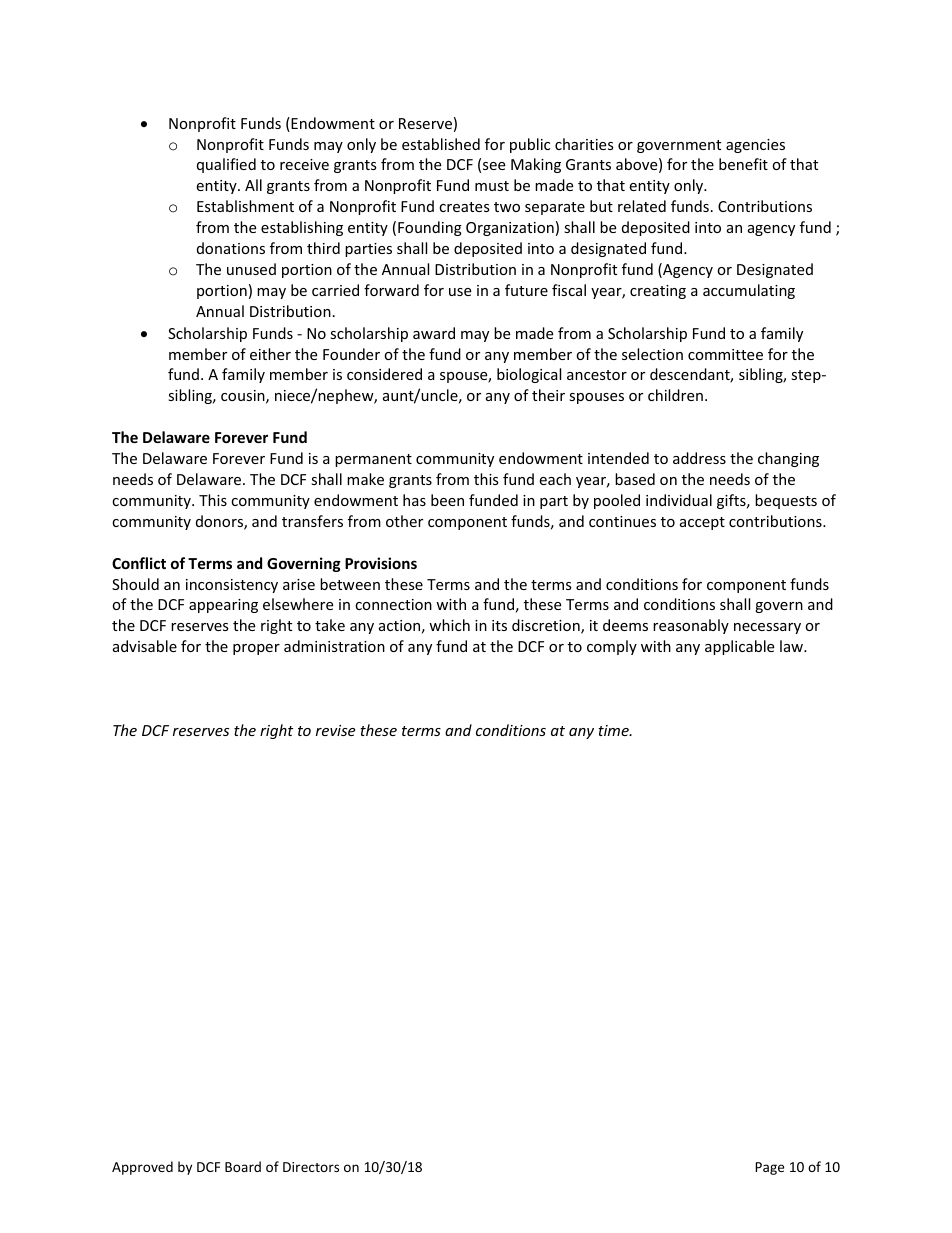 The image size is (952, 1233). I want to click on Board, so click(243, 1166).
